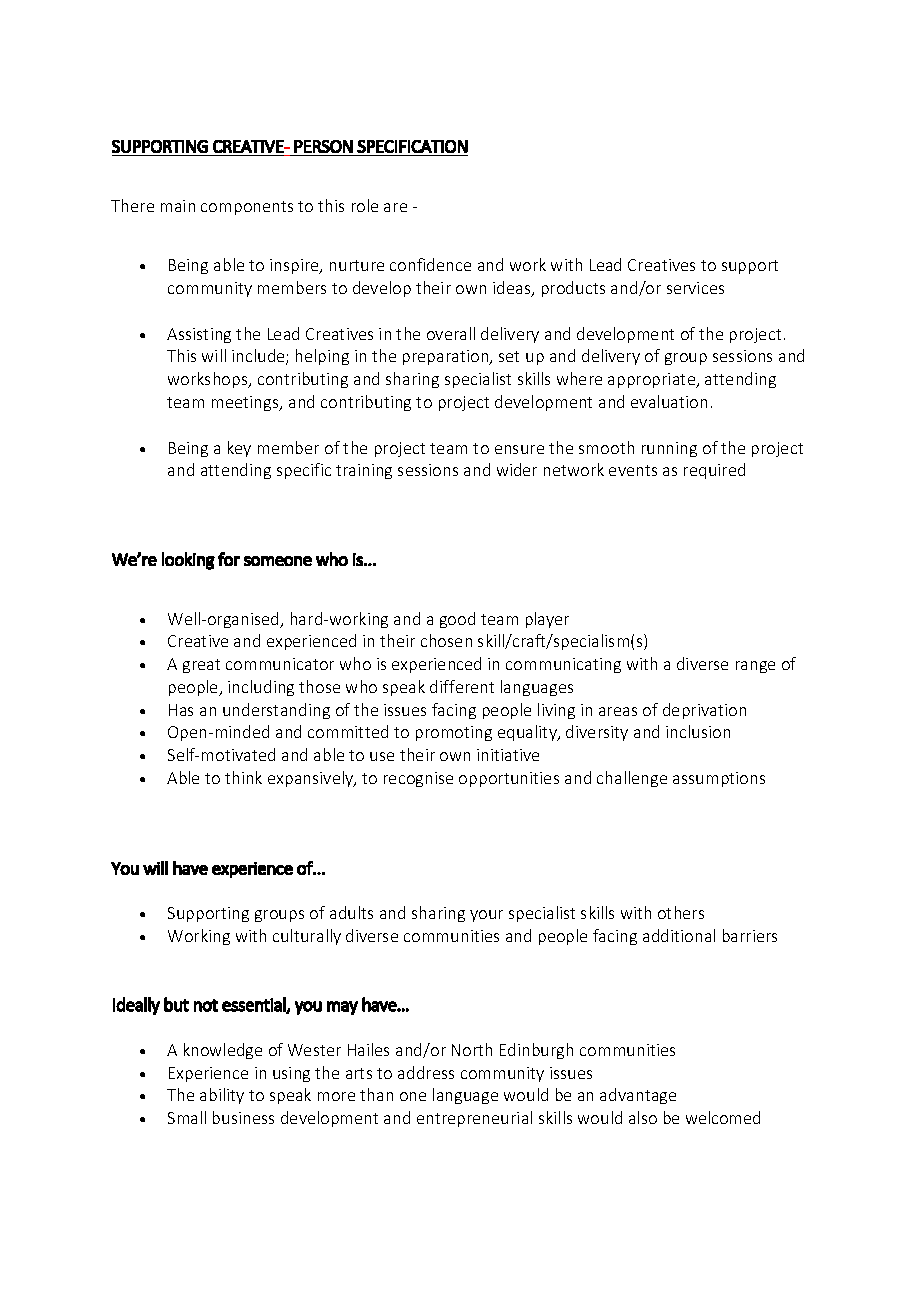  Describe the element at coordinates (426, 1072) in the document. I see `address` at that location.
